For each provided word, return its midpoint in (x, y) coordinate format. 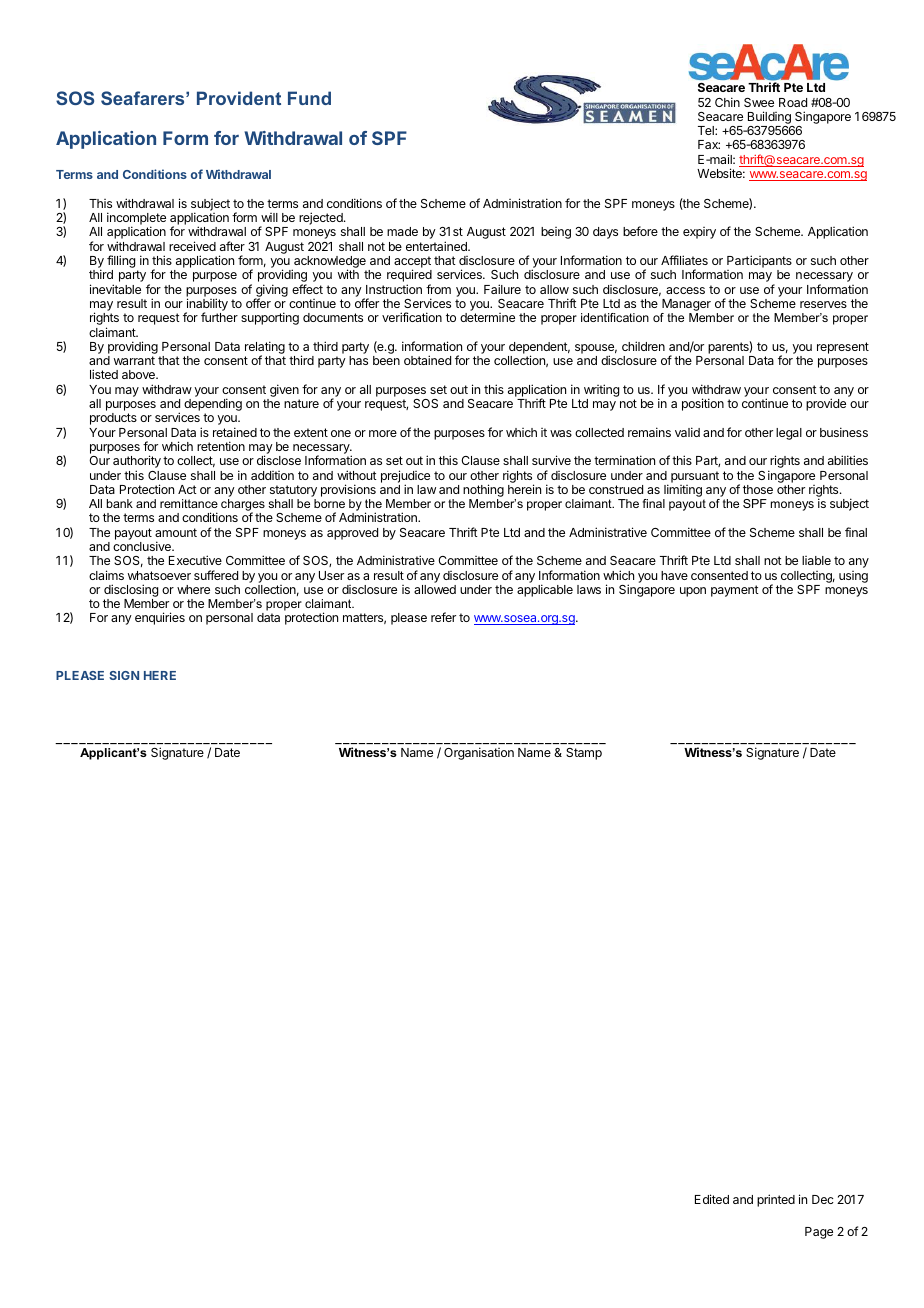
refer (443, 617)
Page (819, 1233)
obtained (427, 360)
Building (770, 119)
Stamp (584, 754)
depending (213, 406)
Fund (309, 98)
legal (789, 434)
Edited (712, 1199)
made (402, 231)
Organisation (479, 753)
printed (776, 1200)
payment (735, 591)
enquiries (160, 618)
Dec (823, 1199)
